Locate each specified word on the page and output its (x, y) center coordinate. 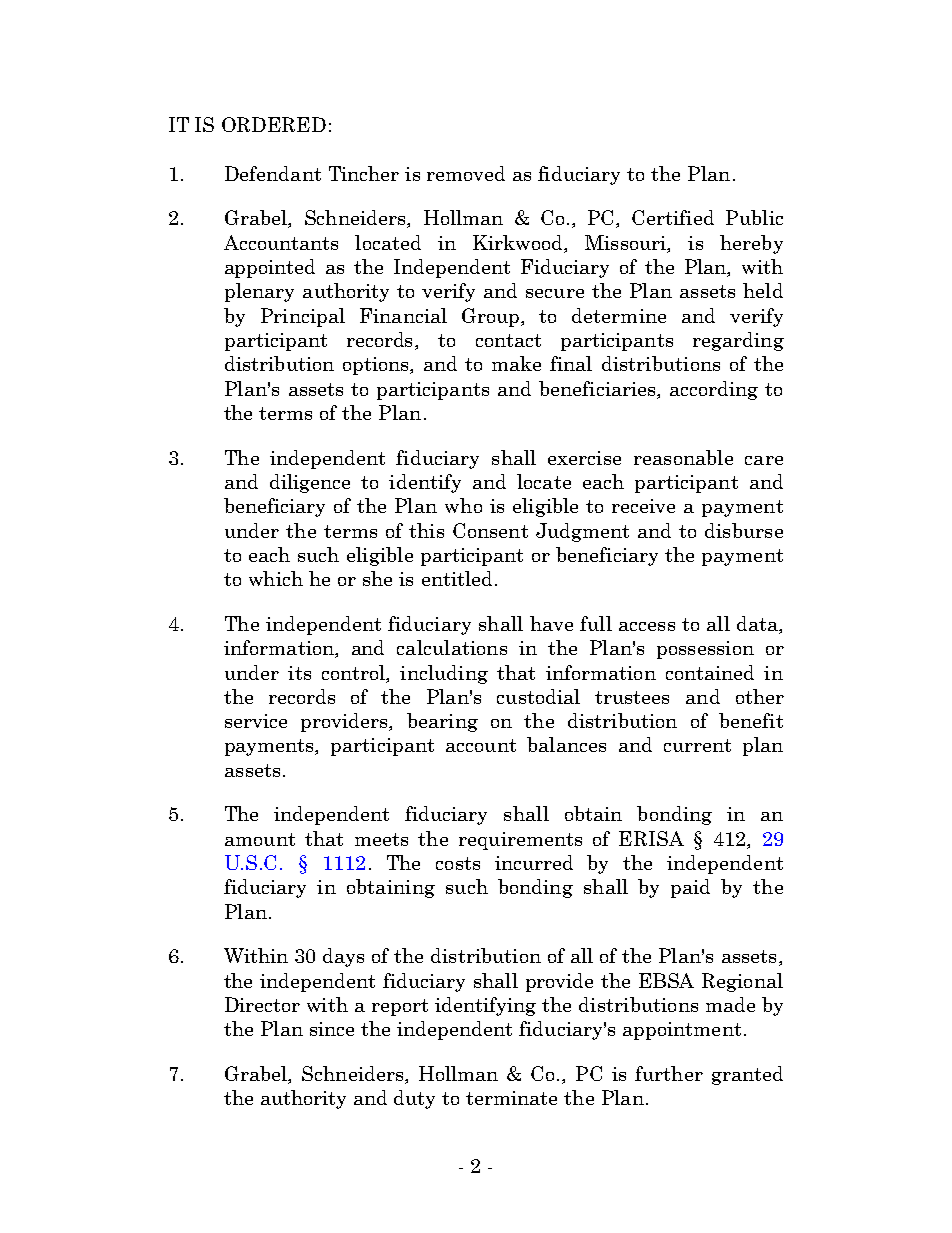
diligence (310, 483)
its (299, 673)
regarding (738, 341)
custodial (538, 696)
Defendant (273, 173)
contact (508, 340)
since (332, 1029)
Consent (490, 530)
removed (466, 173)
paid (690, 888)
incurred (534, 862)
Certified (673, 217)
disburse (744, 530)
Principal (303, 317)
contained (710, 672)
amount (260, 839)
